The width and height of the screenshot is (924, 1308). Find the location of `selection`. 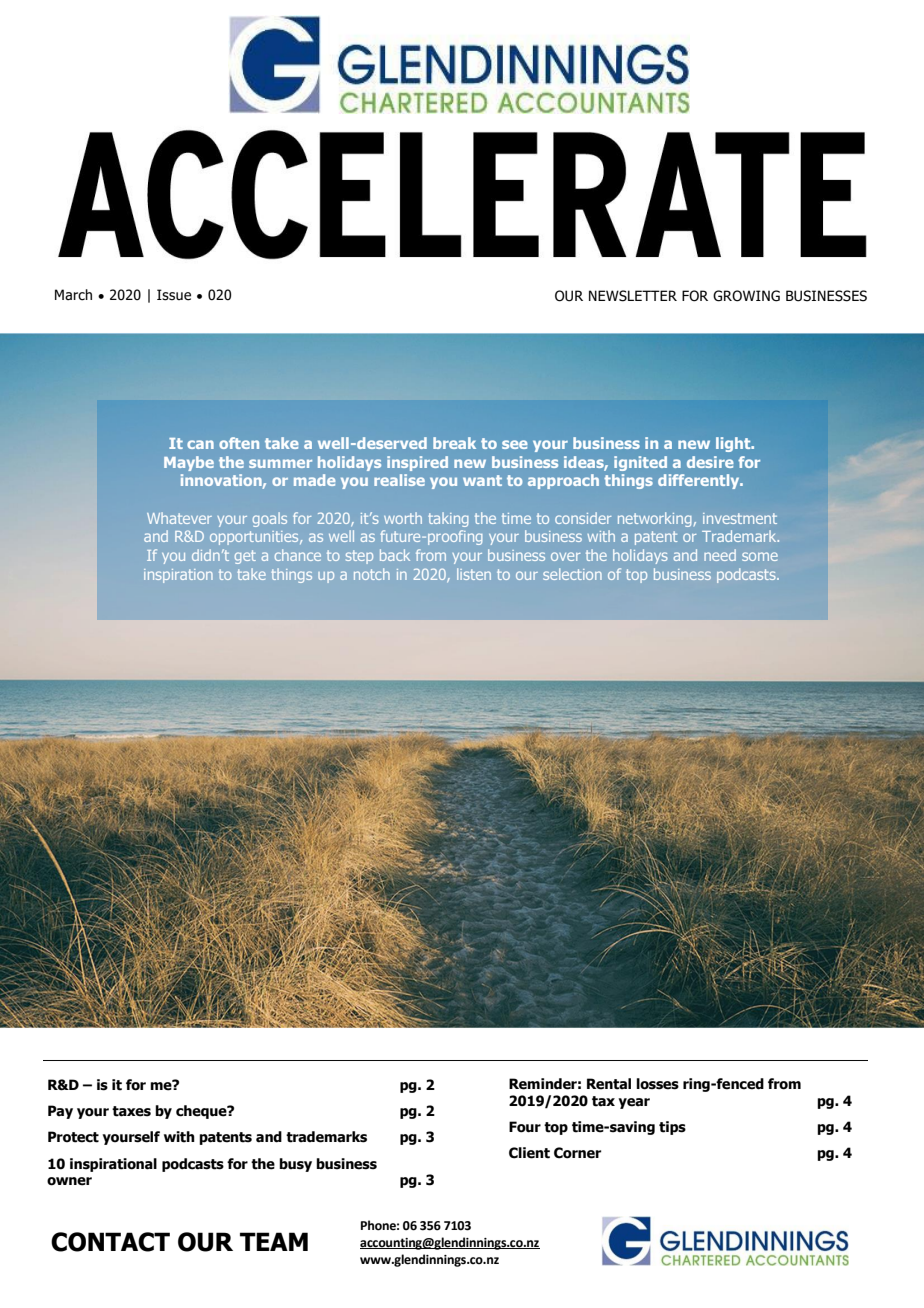

selection is located at coordinates (572, 574).
